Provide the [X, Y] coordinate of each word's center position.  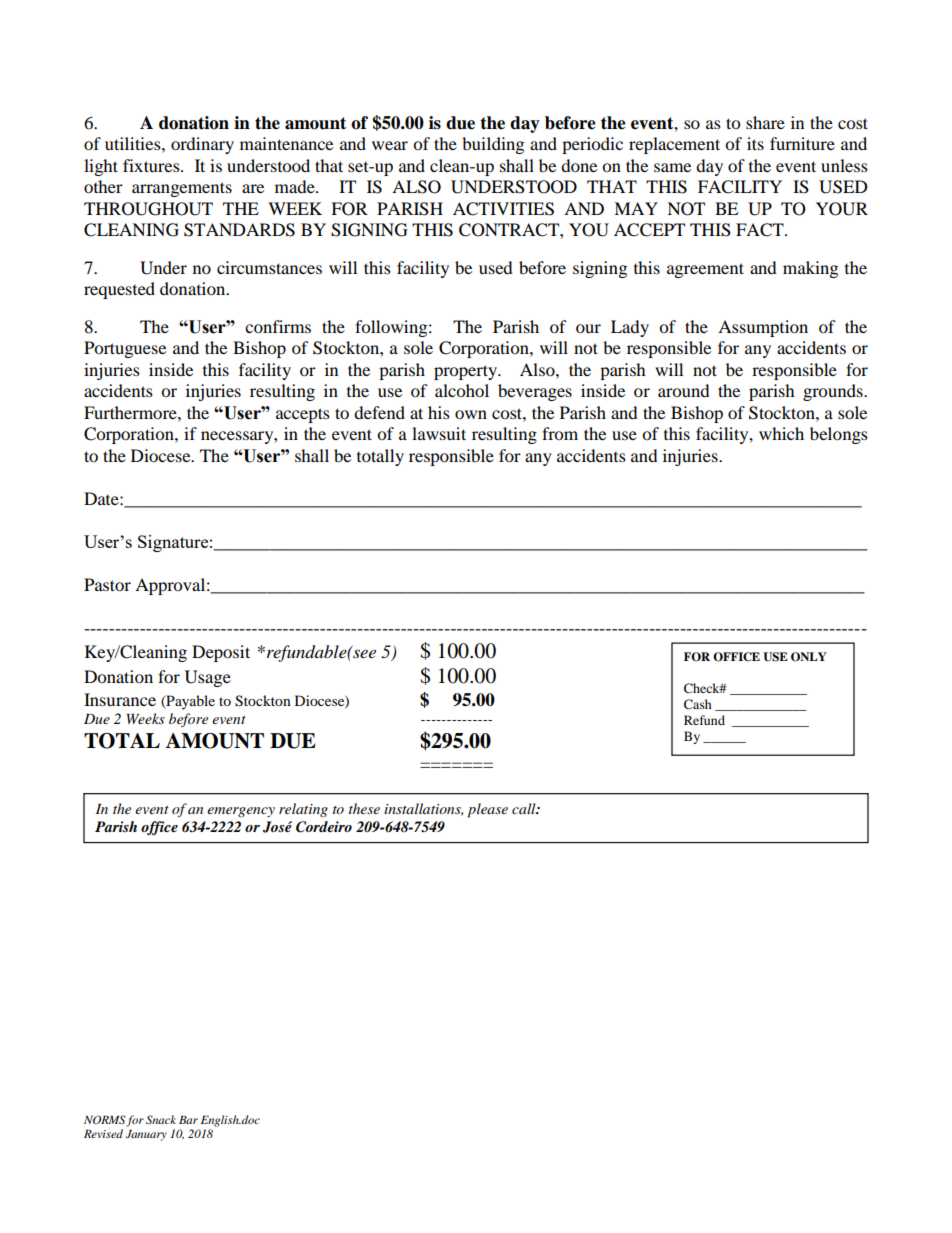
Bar [188, 1119]
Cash [698, 704]
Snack [161, 1119]
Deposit [221, 653]
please [487, 810]
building [493, 145]
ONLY [809, 657]
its [755, 143]
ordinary [202, 145]
